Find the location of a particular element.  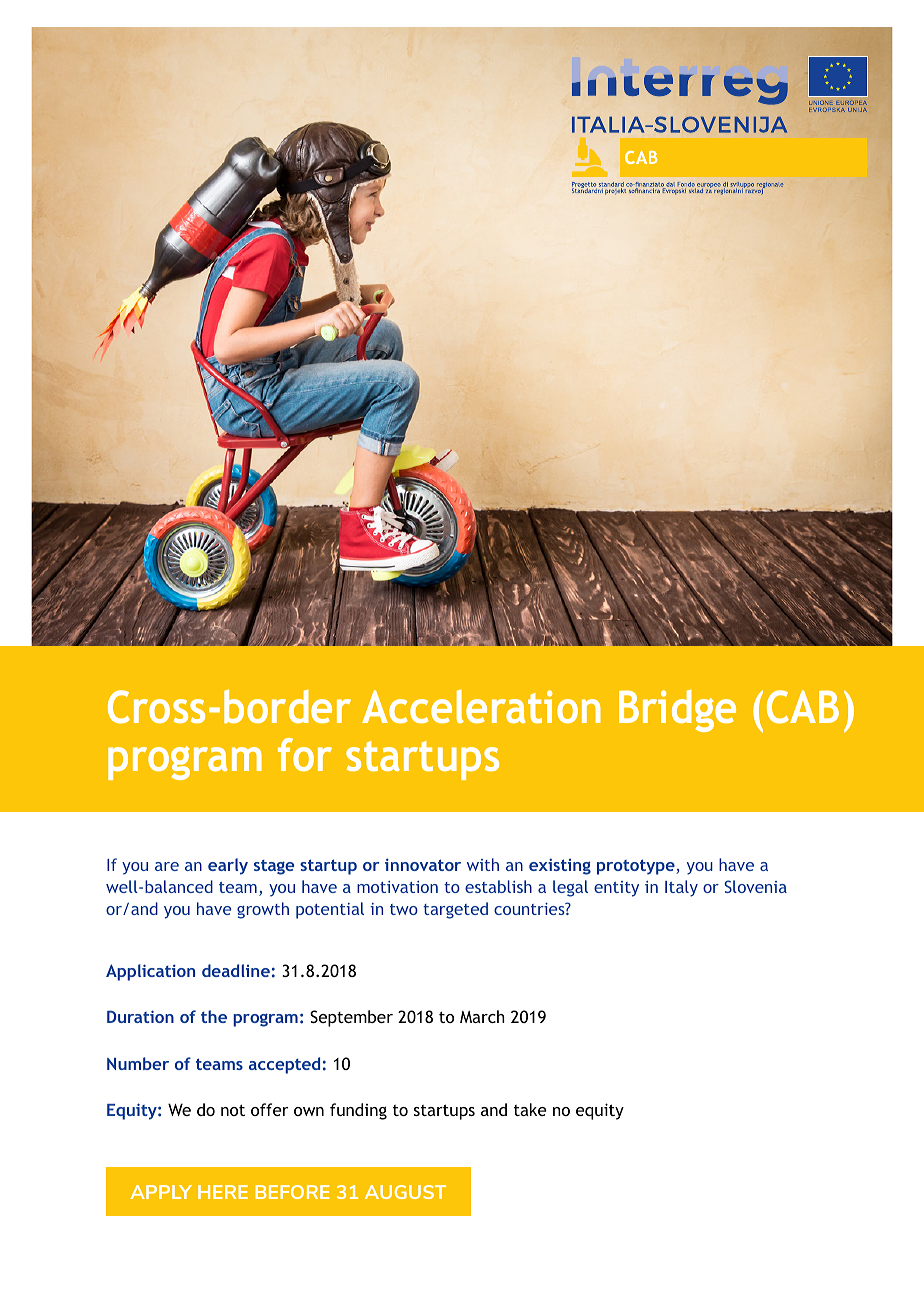

with is located at coordinates (483, 864).
